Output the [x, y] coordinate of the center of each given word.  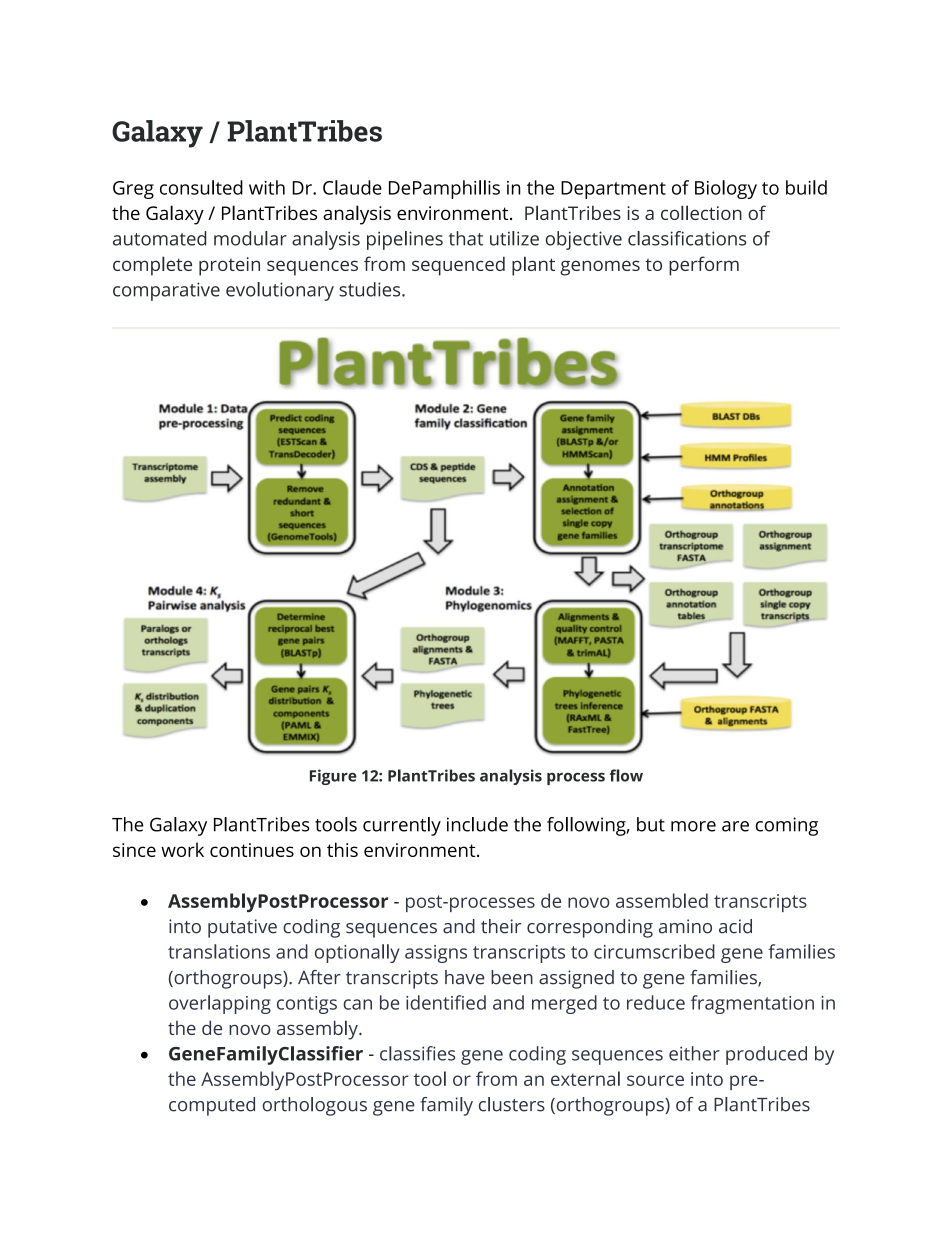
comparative [166, 291]
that [466, 238]
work [182, 849]
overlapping [220, 1004]
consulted [201, 187]
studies [371, 289]
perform [704, 266]
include [477, 824]
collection [701, 212]
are [735, 826]
